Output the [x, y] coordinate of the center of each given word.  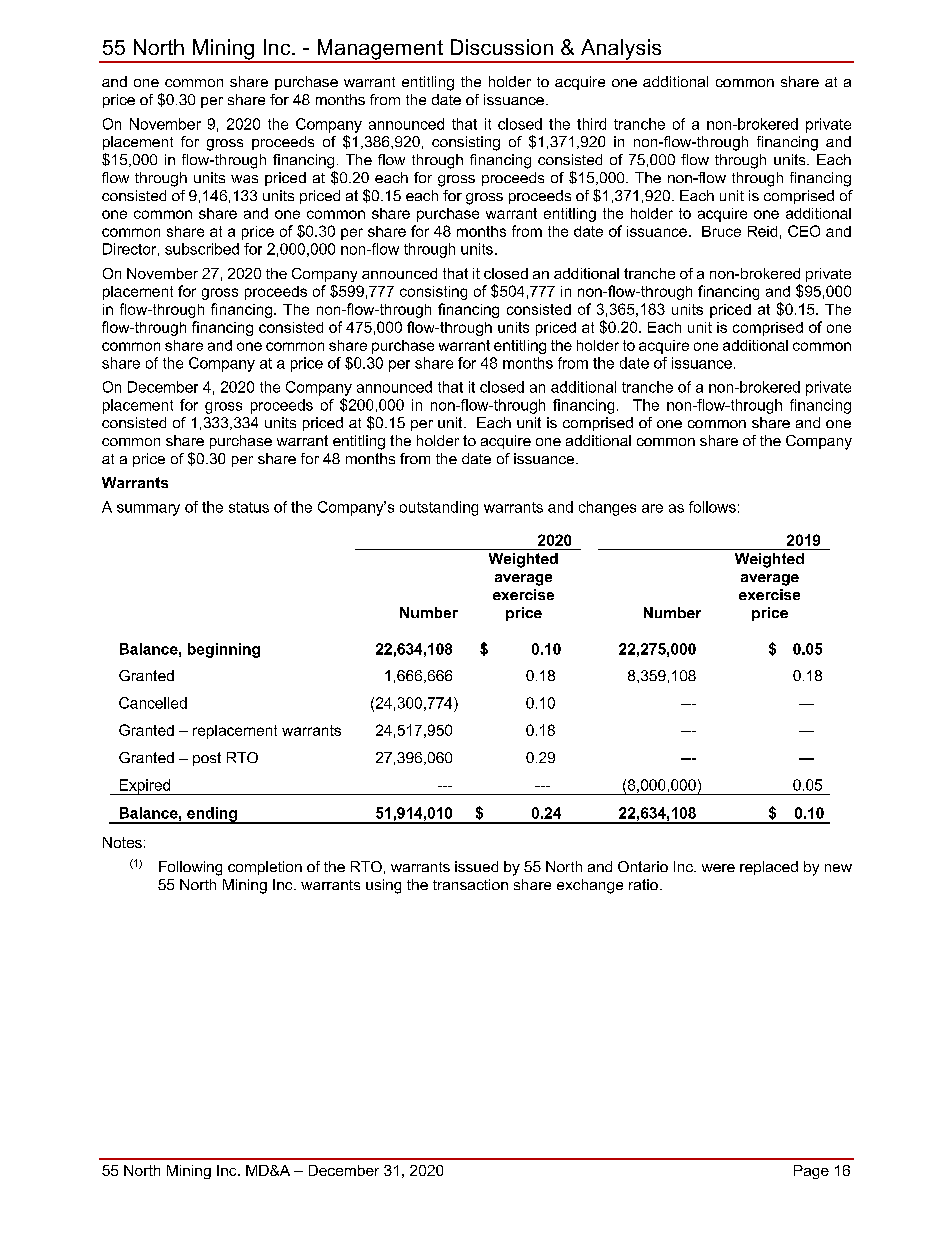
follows [712, 507]
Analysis [621, 50]
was [244, 179]
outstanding [439, 508]
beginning [224, 650]
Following [190, 868]
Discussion [502, 47]
